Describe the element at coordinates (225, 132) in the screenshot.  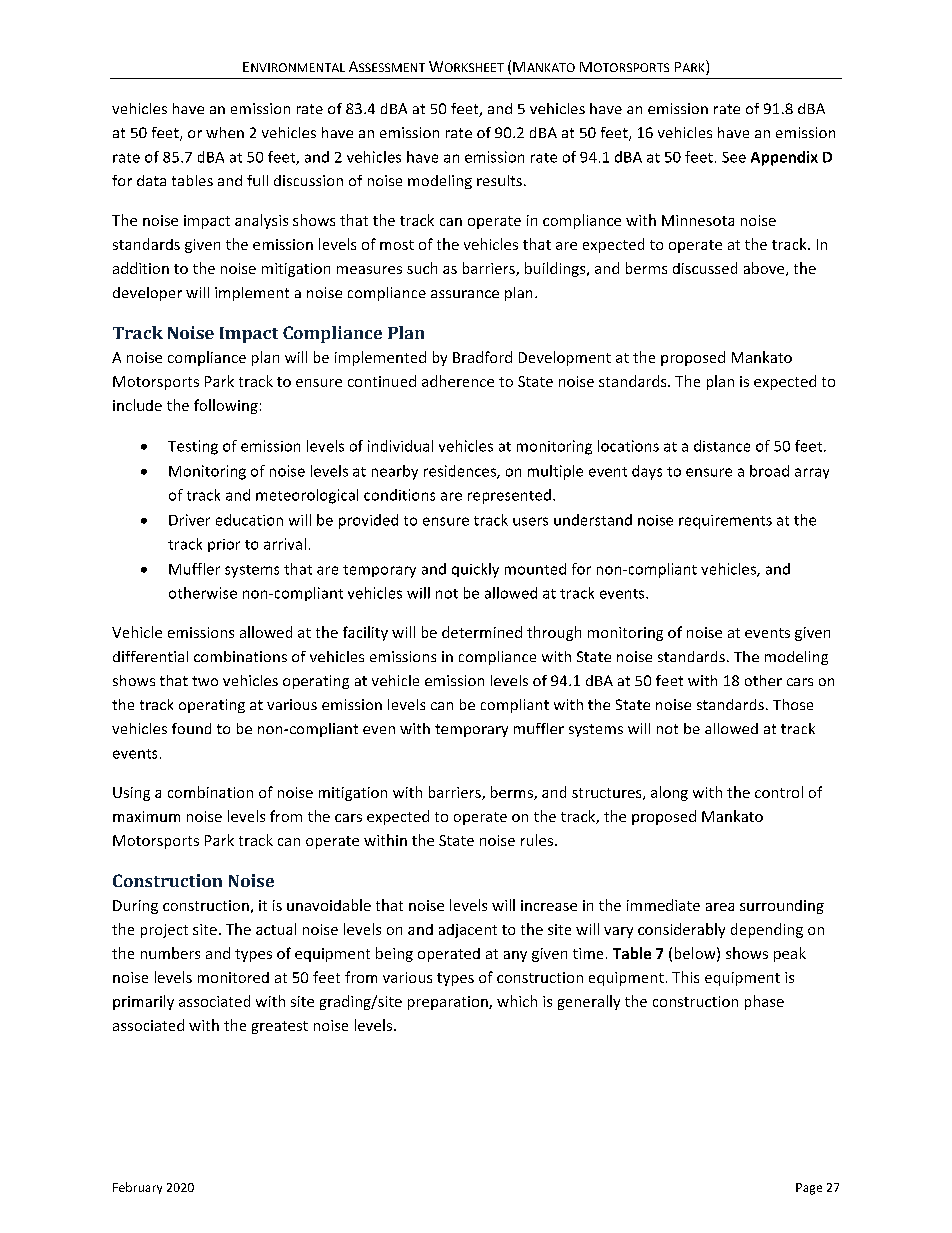
I see `when` at that location.
